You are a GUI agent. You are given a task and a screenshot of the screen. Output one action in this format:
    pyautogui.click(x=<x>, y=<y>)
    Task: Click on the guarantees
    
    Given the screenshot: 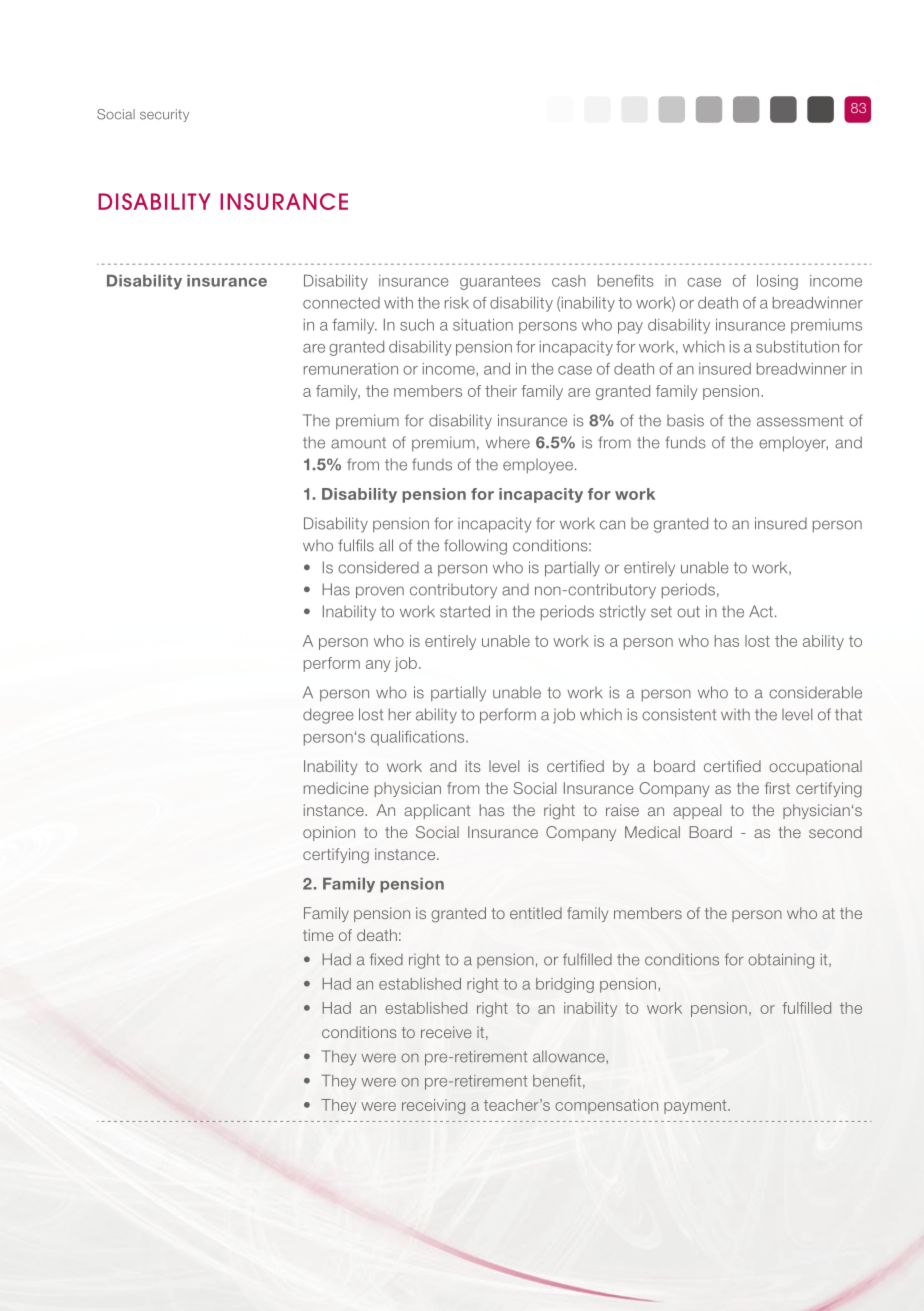 What is the action you would take?
    pyautogui.click(x=500, y=282)
